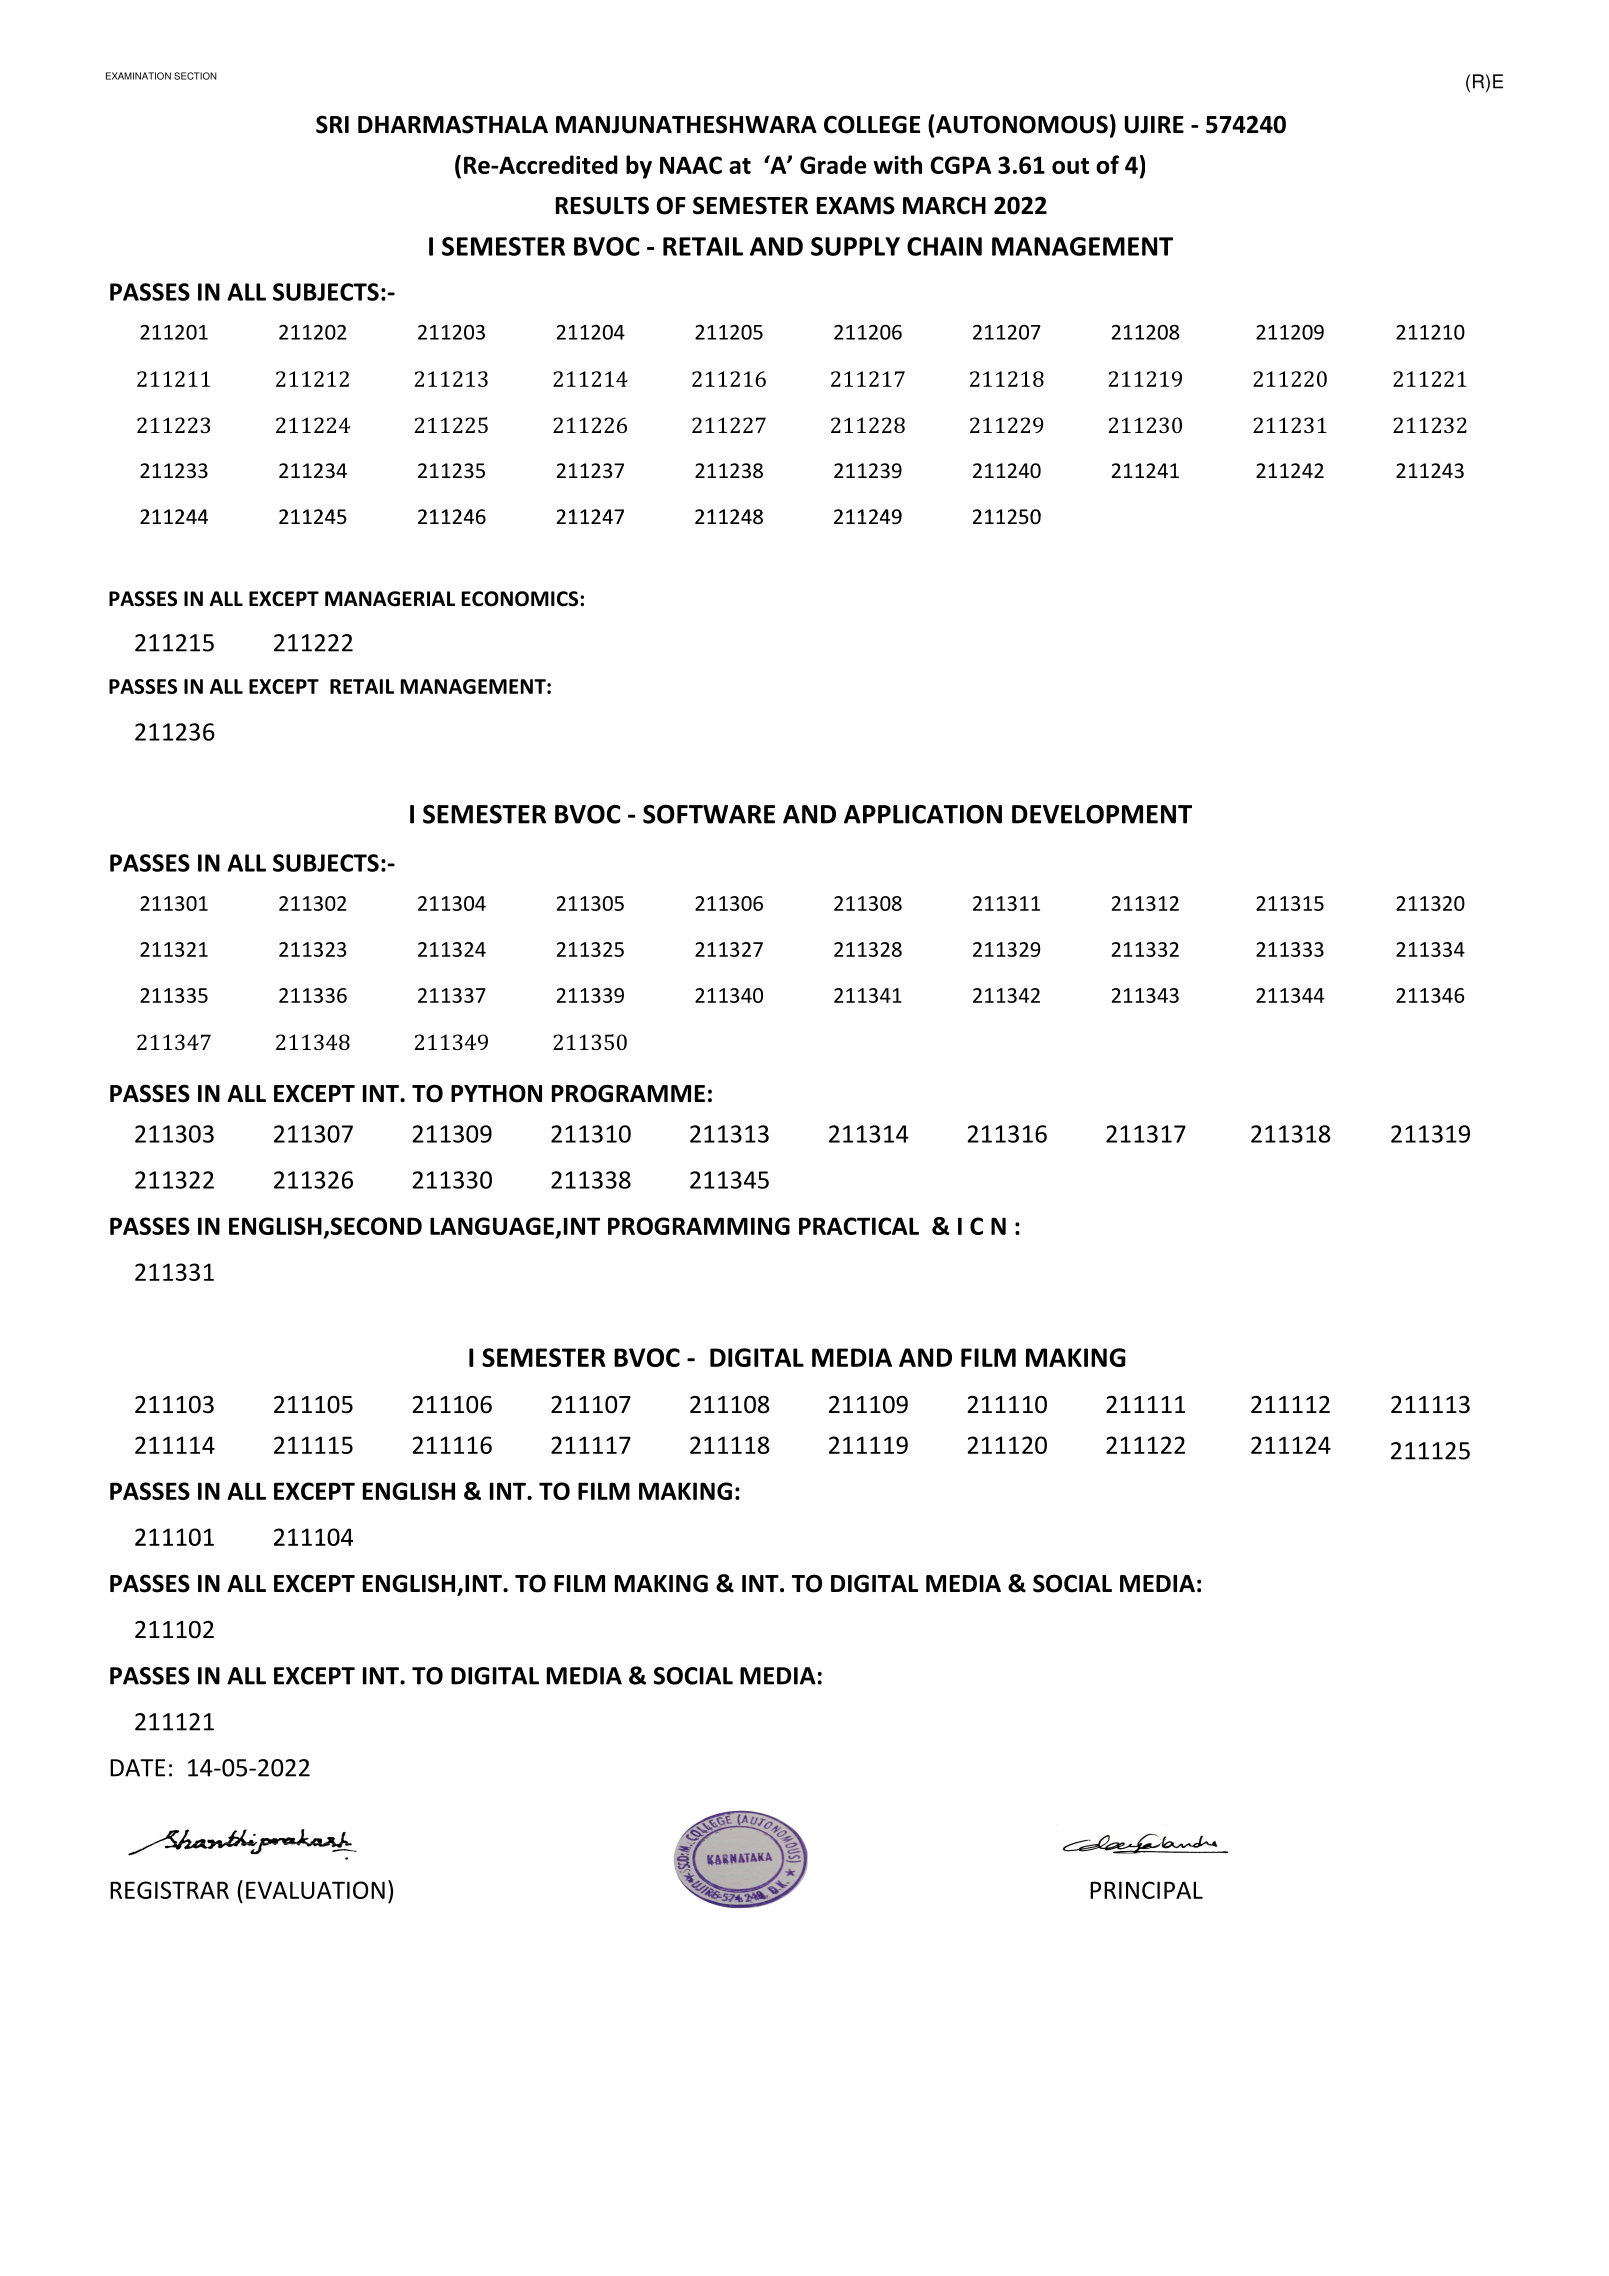 This document has width=1609, height=2276. What do you see at coordinates (1102, 814) in the document?
I see `DEVELOPMENT` at bounding box center [1102, 814].
